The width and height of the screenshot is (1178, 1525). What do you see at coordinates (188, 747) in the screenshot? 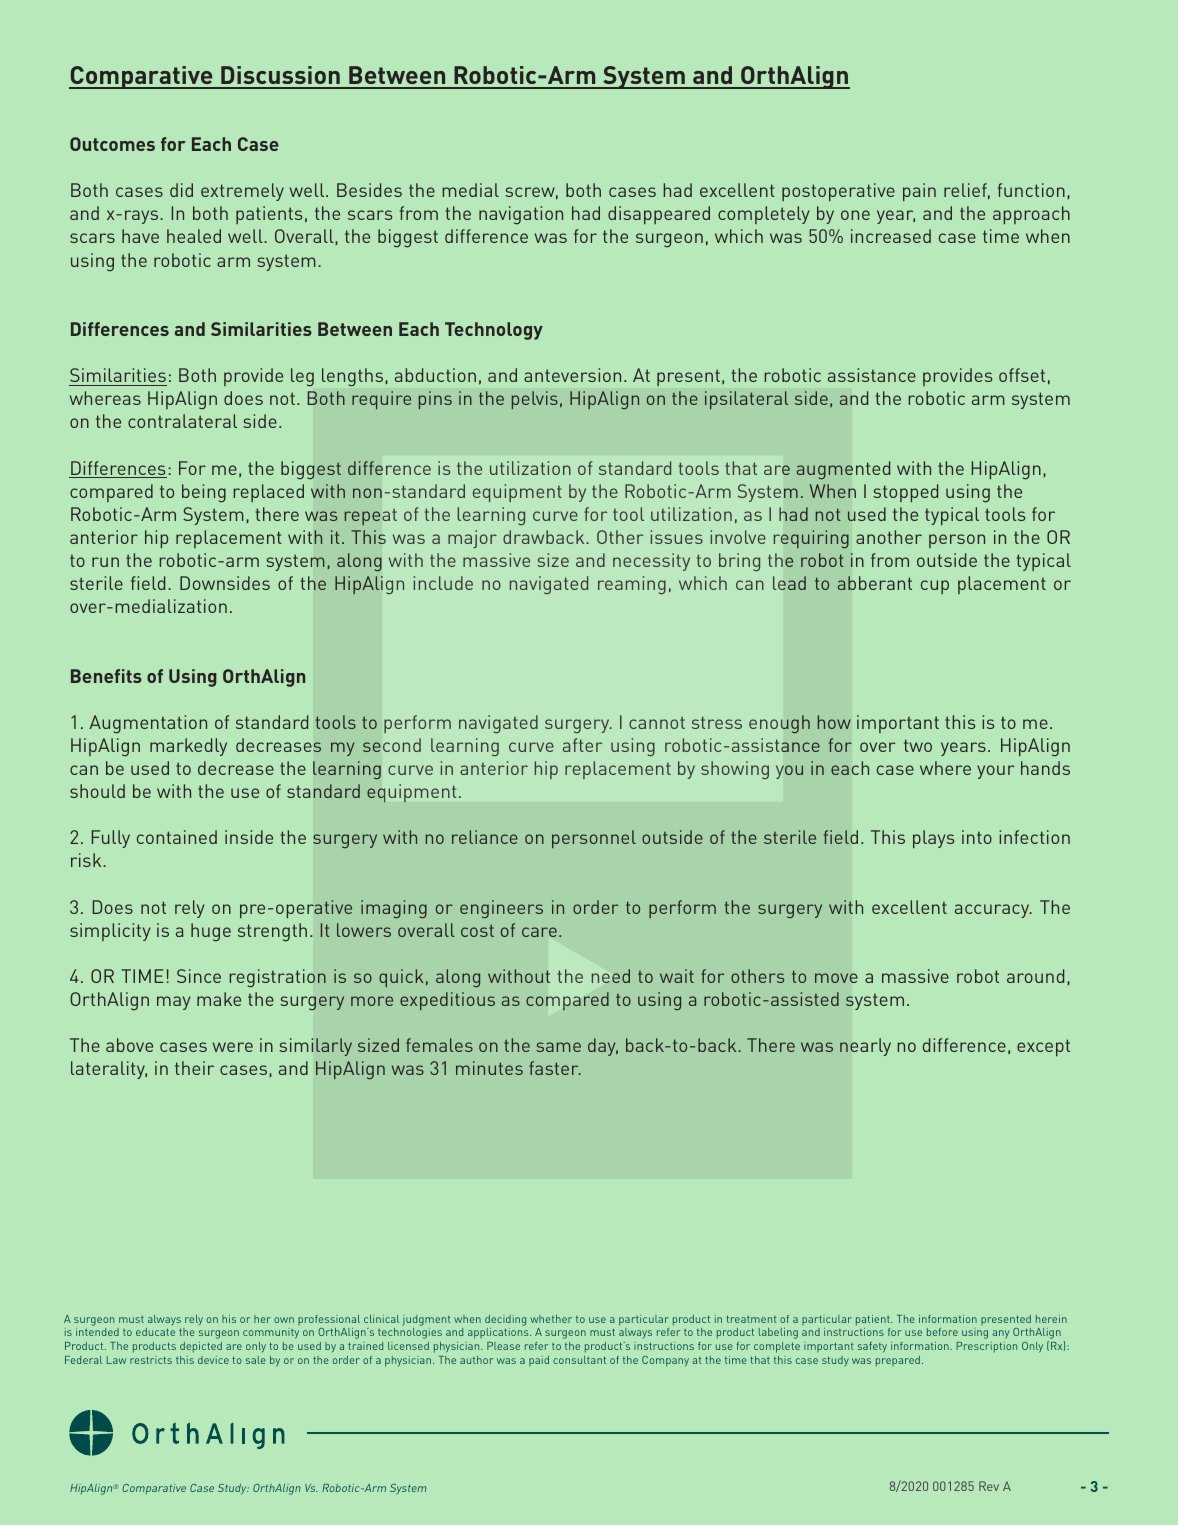
I see `markedly` at bounding box center [188, 747].
